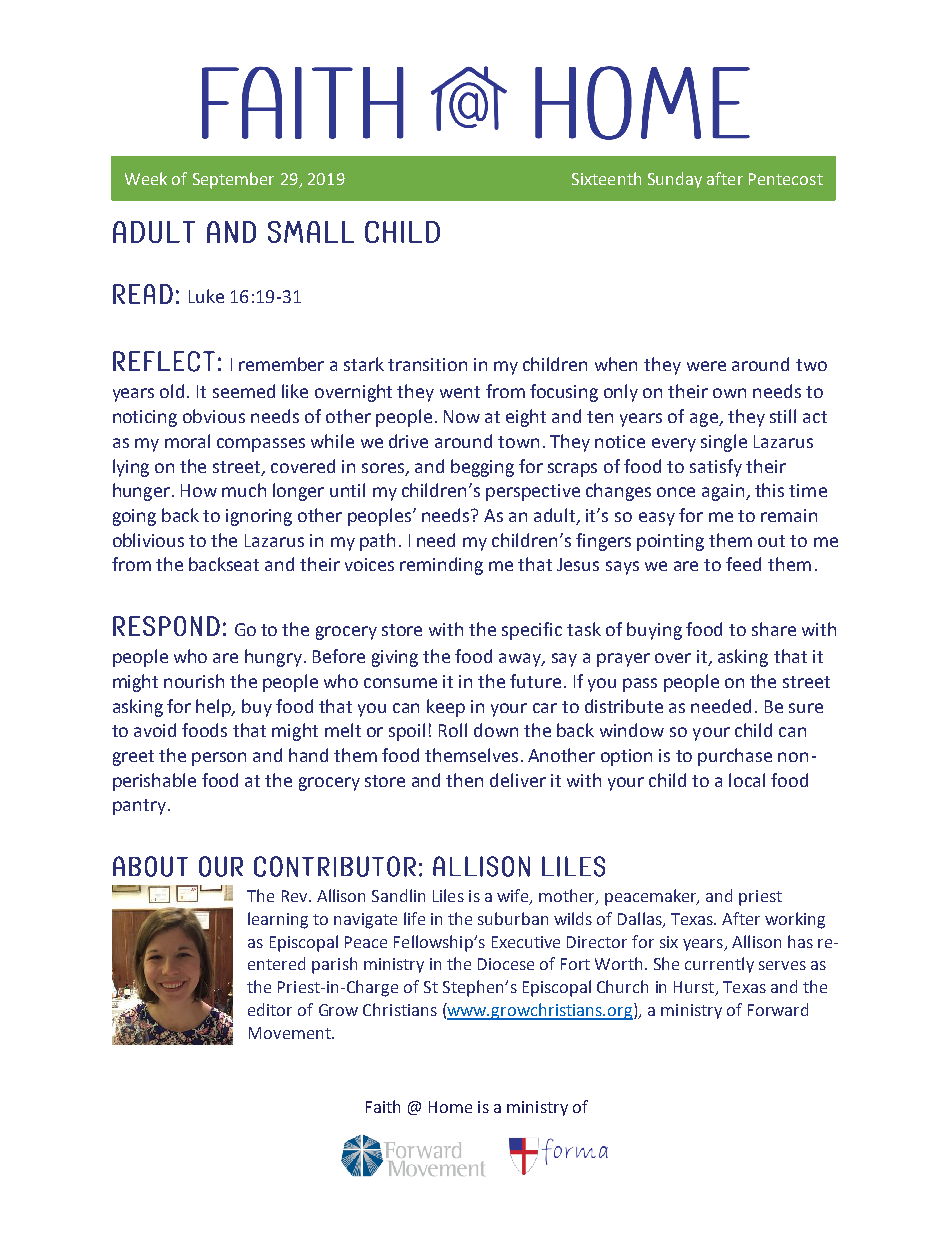 The height and width of the screenshot is (1233, 952). I want to click on Pentecost, so click(786, 179).
